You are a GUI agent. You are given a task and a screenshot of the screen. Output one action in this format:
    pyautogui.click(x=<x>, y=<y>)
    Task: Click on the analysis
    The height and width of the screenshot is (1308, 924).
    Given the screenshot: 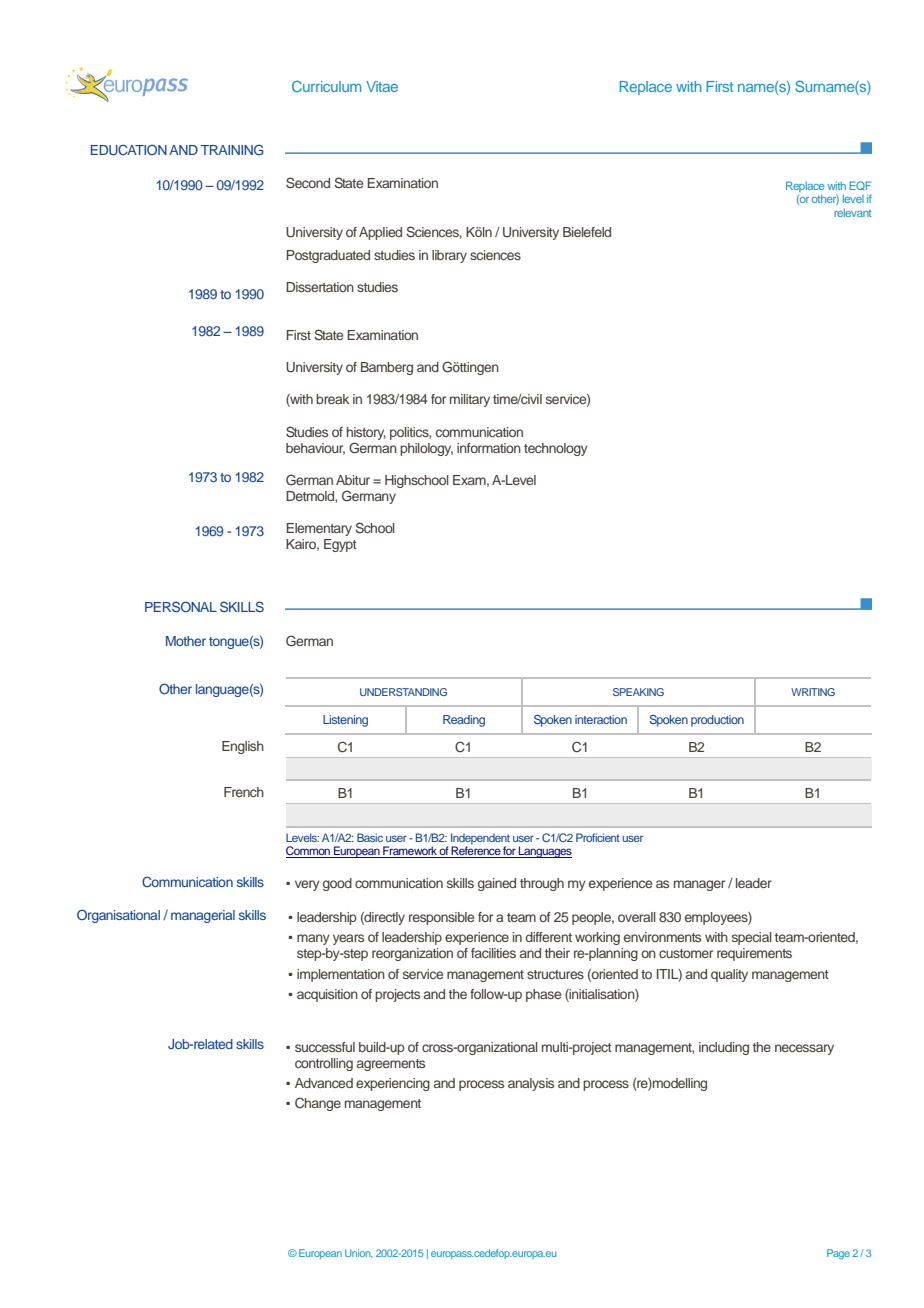 What is the action you would take?
    pyautogui.click(x=531, y=1084)
